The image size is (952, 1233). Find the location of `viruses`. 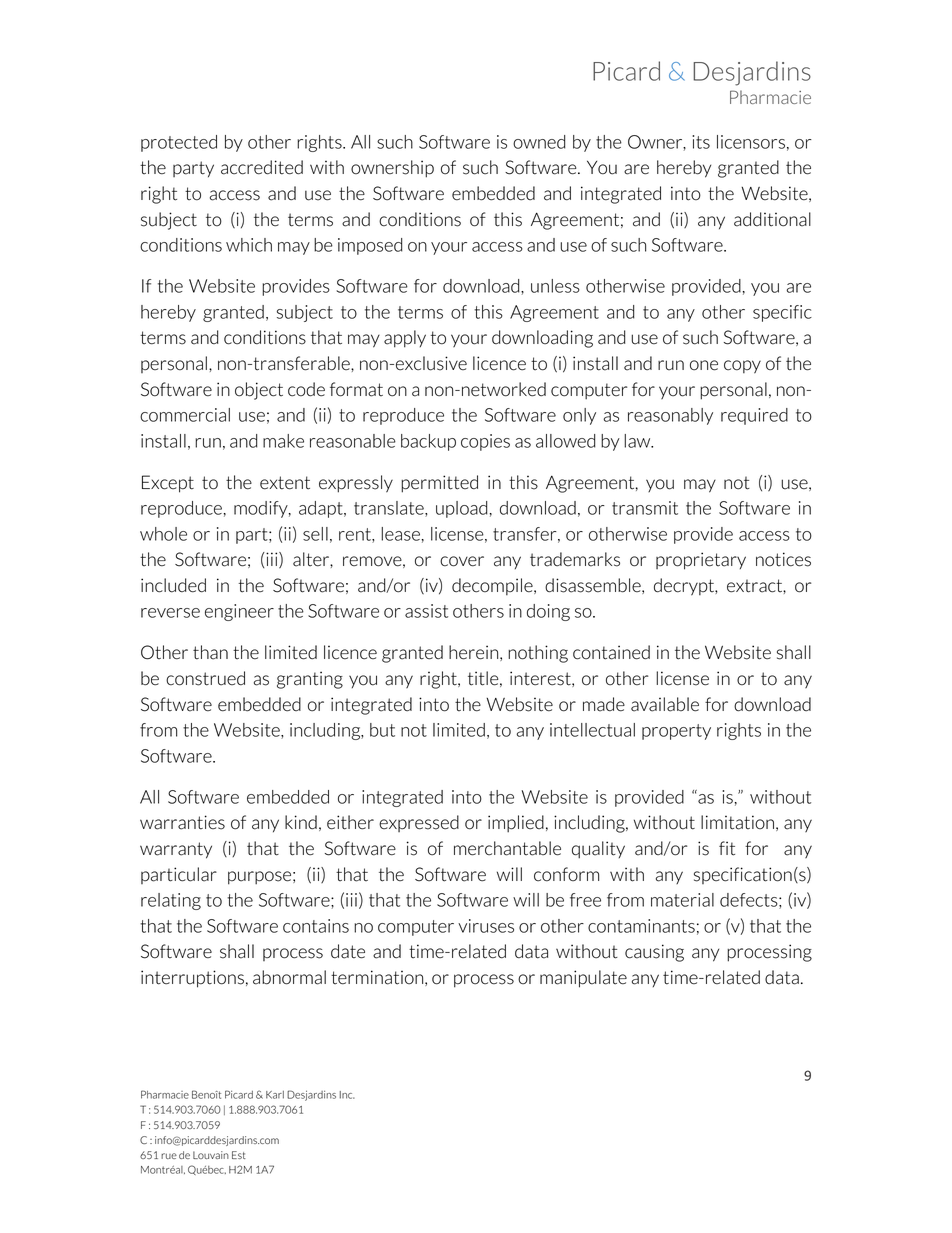

viruses is located at coordinates (486, 926).
